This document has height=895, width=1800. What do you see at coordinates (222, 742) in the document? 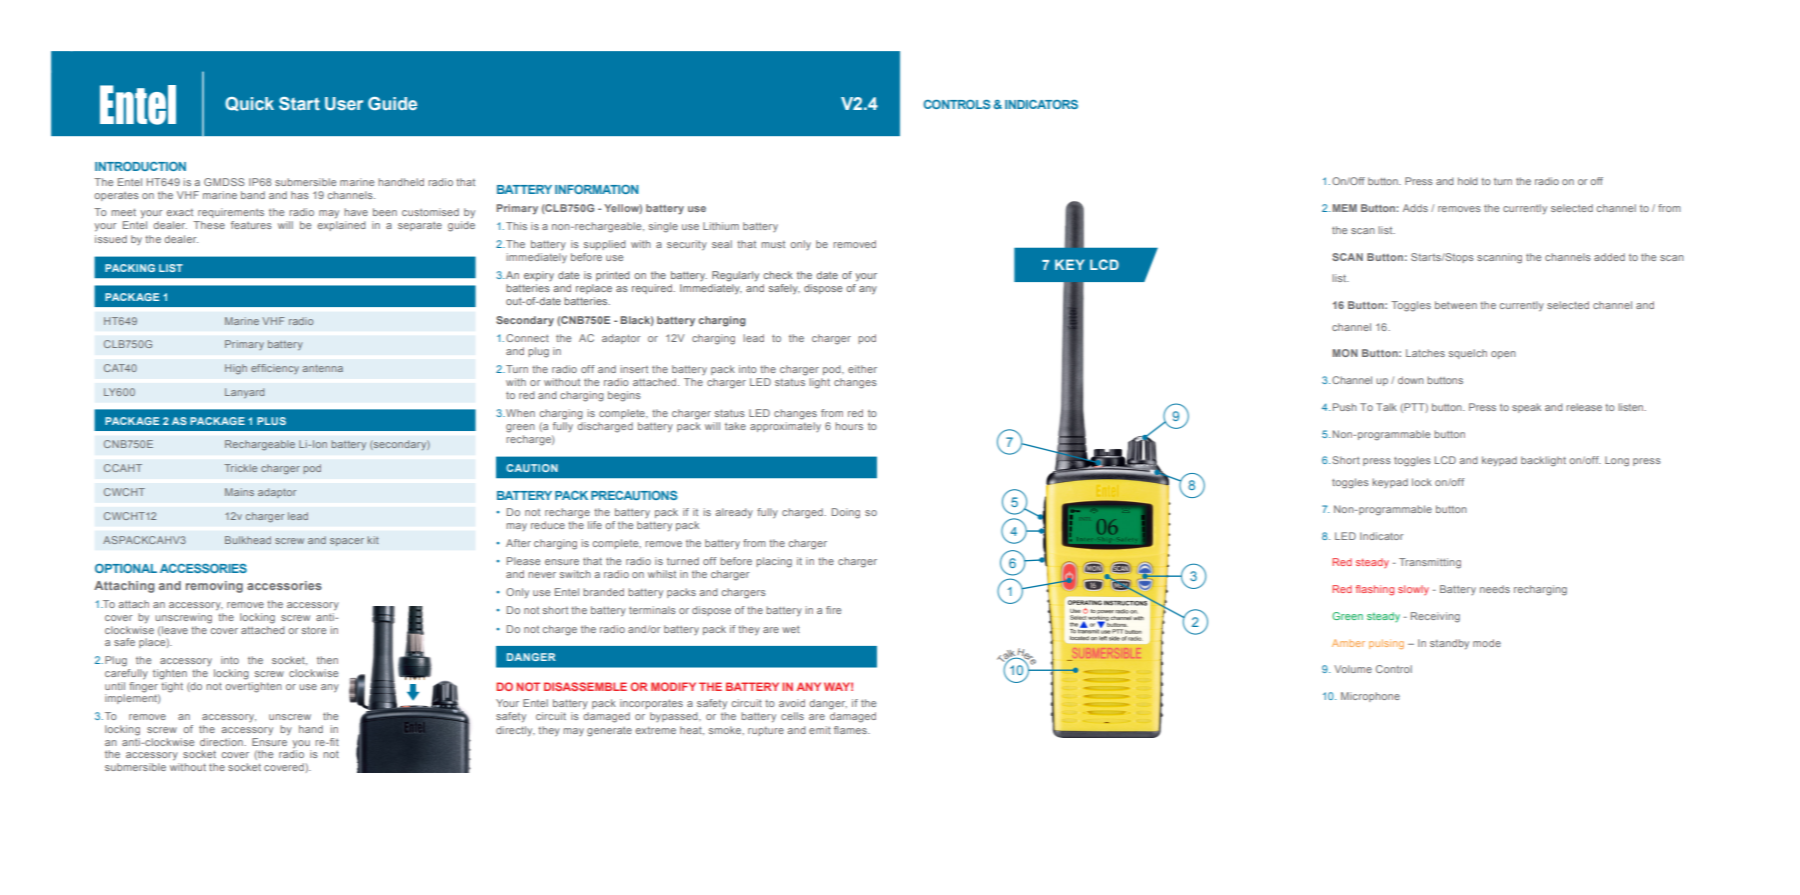
I see `direction` at bounding box center [222, 742].
